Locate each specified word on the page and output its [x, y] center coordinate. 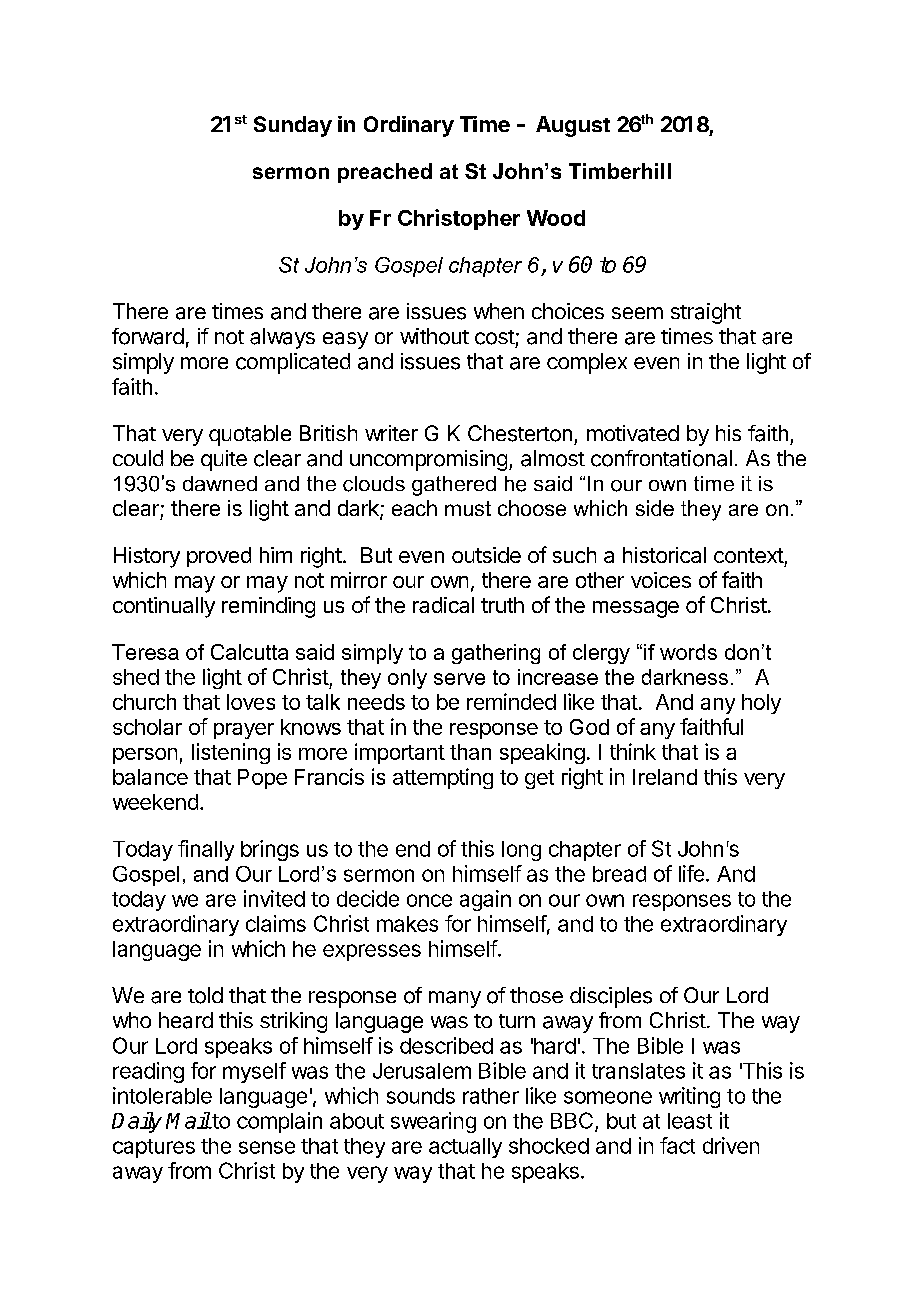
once [429, 900]
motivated [633, 433]
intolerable [162, 1095]
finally [206, 850]
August [573, 126]
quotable [250, 435]
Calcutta [249, 652]
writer [391, 433]
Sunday [293, 126]
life [691, 873]
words [688, 652]
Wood [556, 218]
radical [443, 605]
